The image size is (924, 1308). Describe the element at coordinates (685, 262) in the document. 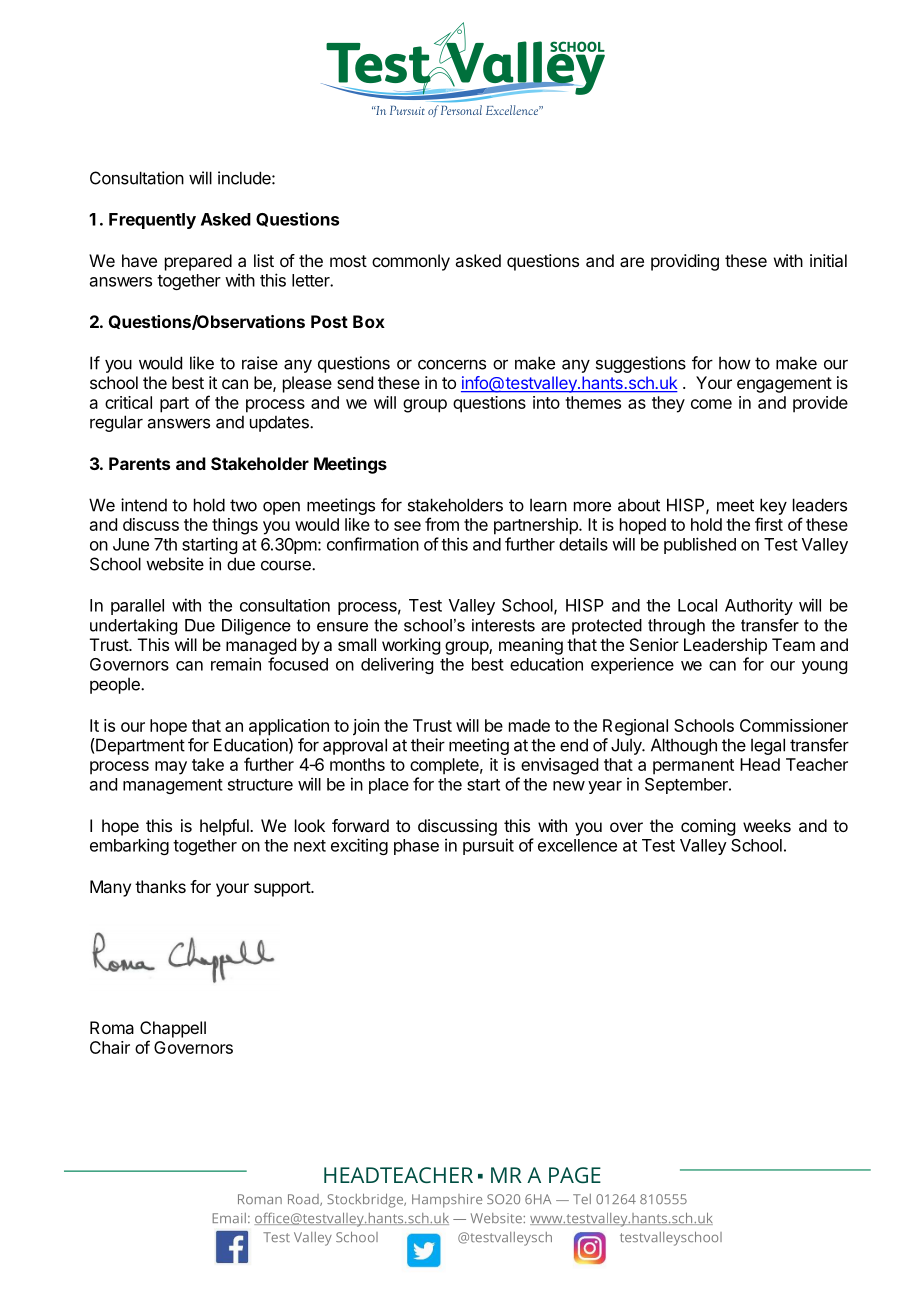

I see `providing` at that location.
